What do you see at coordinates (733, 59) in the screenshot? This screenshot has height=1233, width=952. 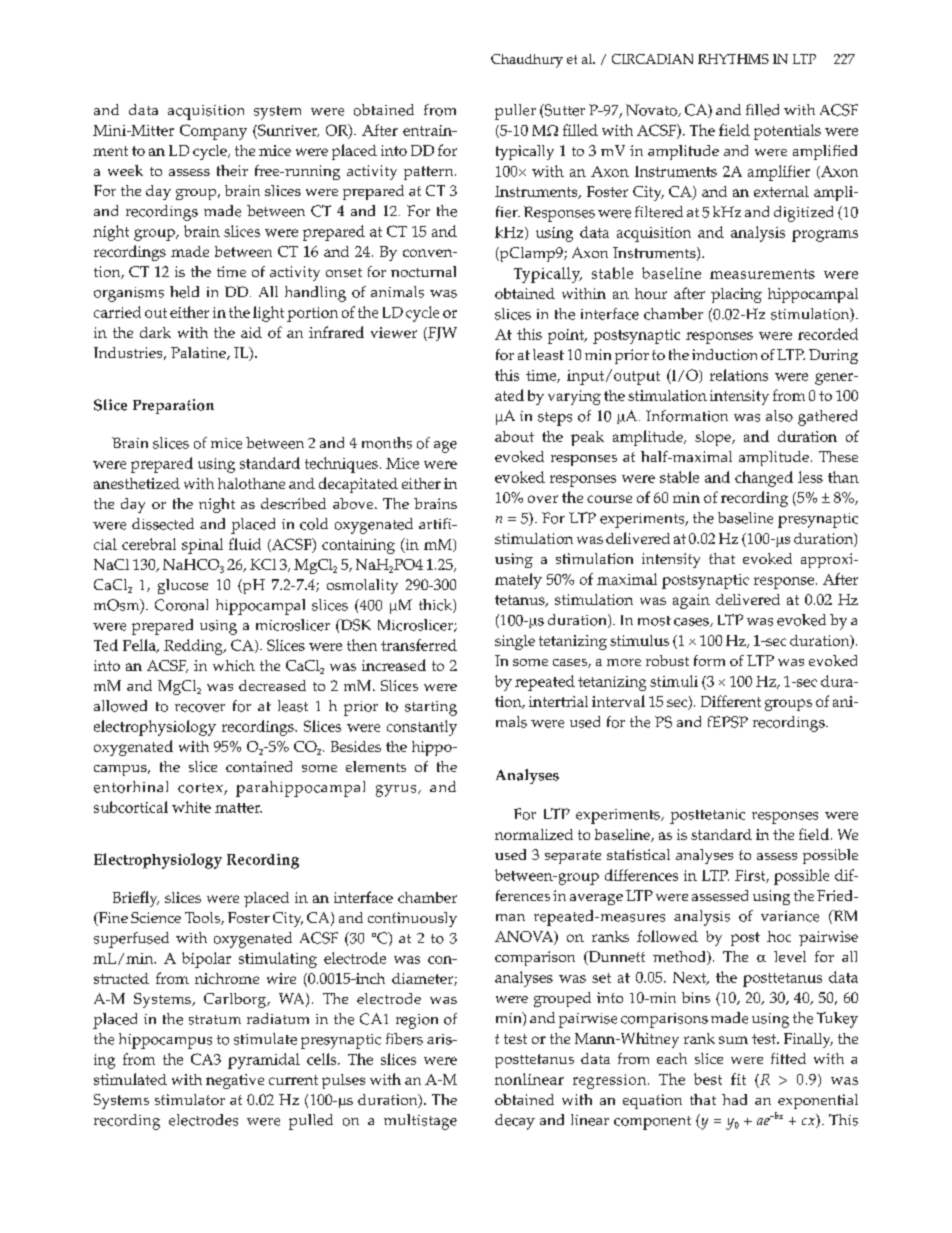 I see `RHYTHMS` at bounding box center [733, 59].
